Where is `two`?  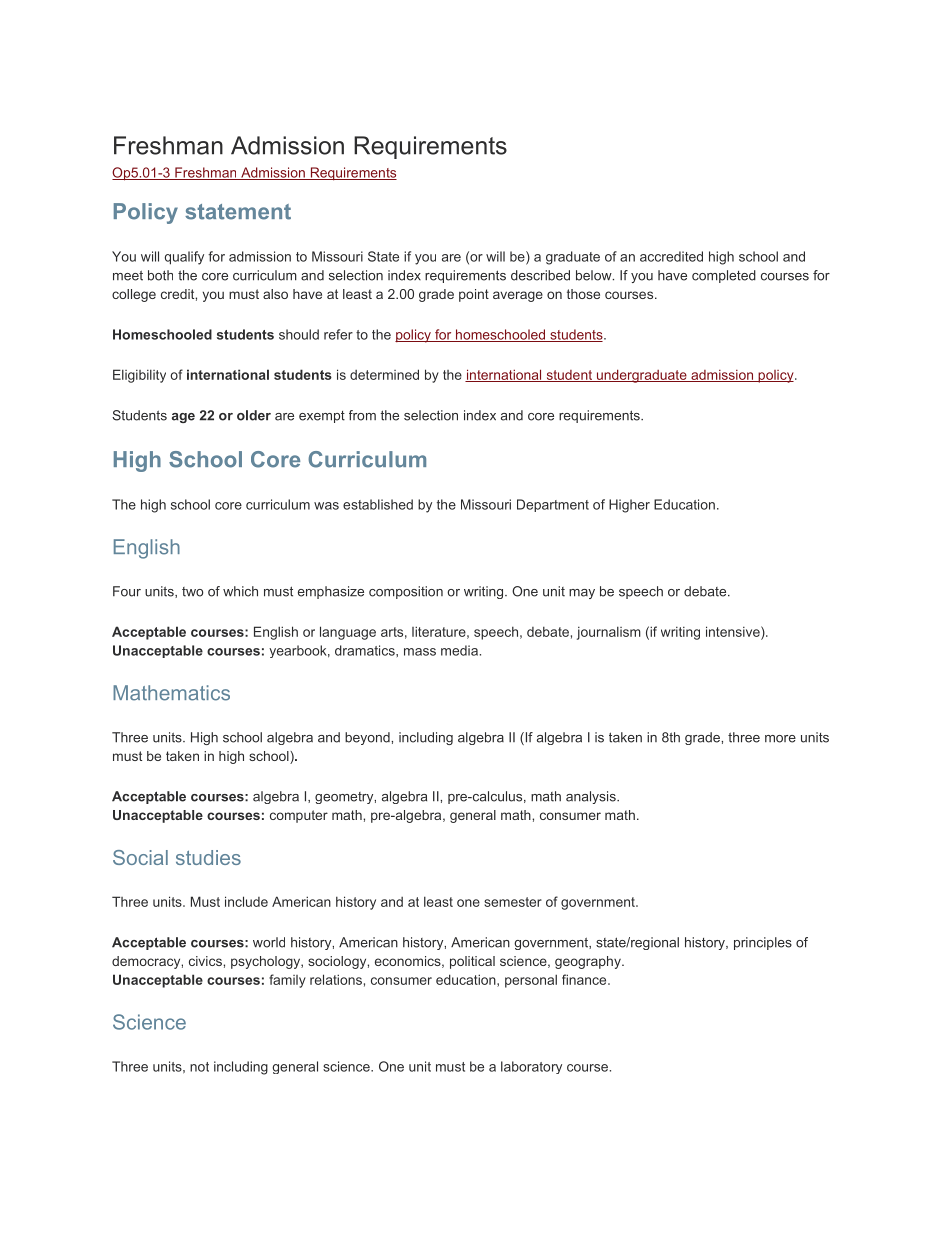 two is located at coordinates (192, 592).
